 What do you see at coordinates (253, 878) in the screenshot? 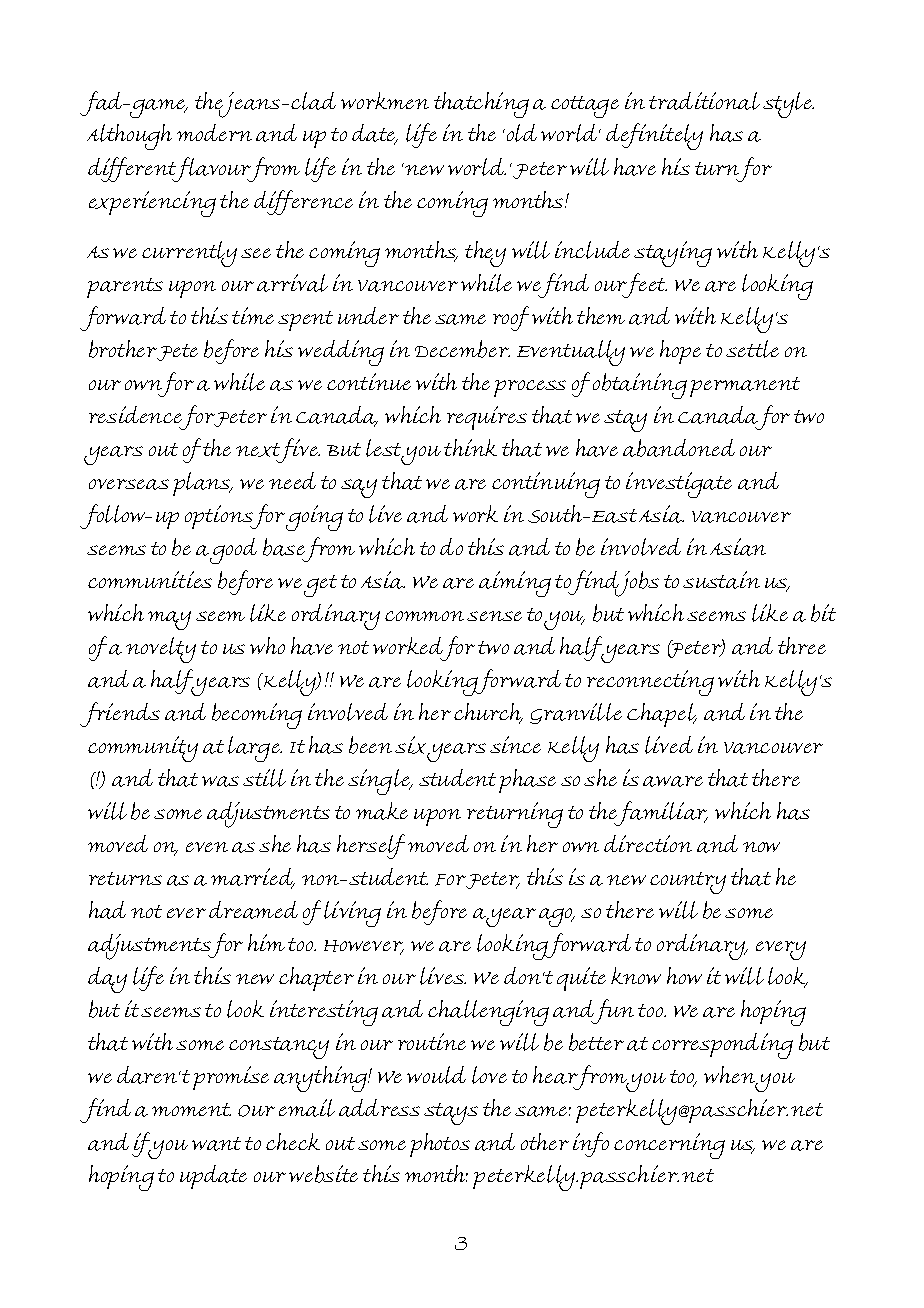
I see `married` at bounding box center [253, 878].
